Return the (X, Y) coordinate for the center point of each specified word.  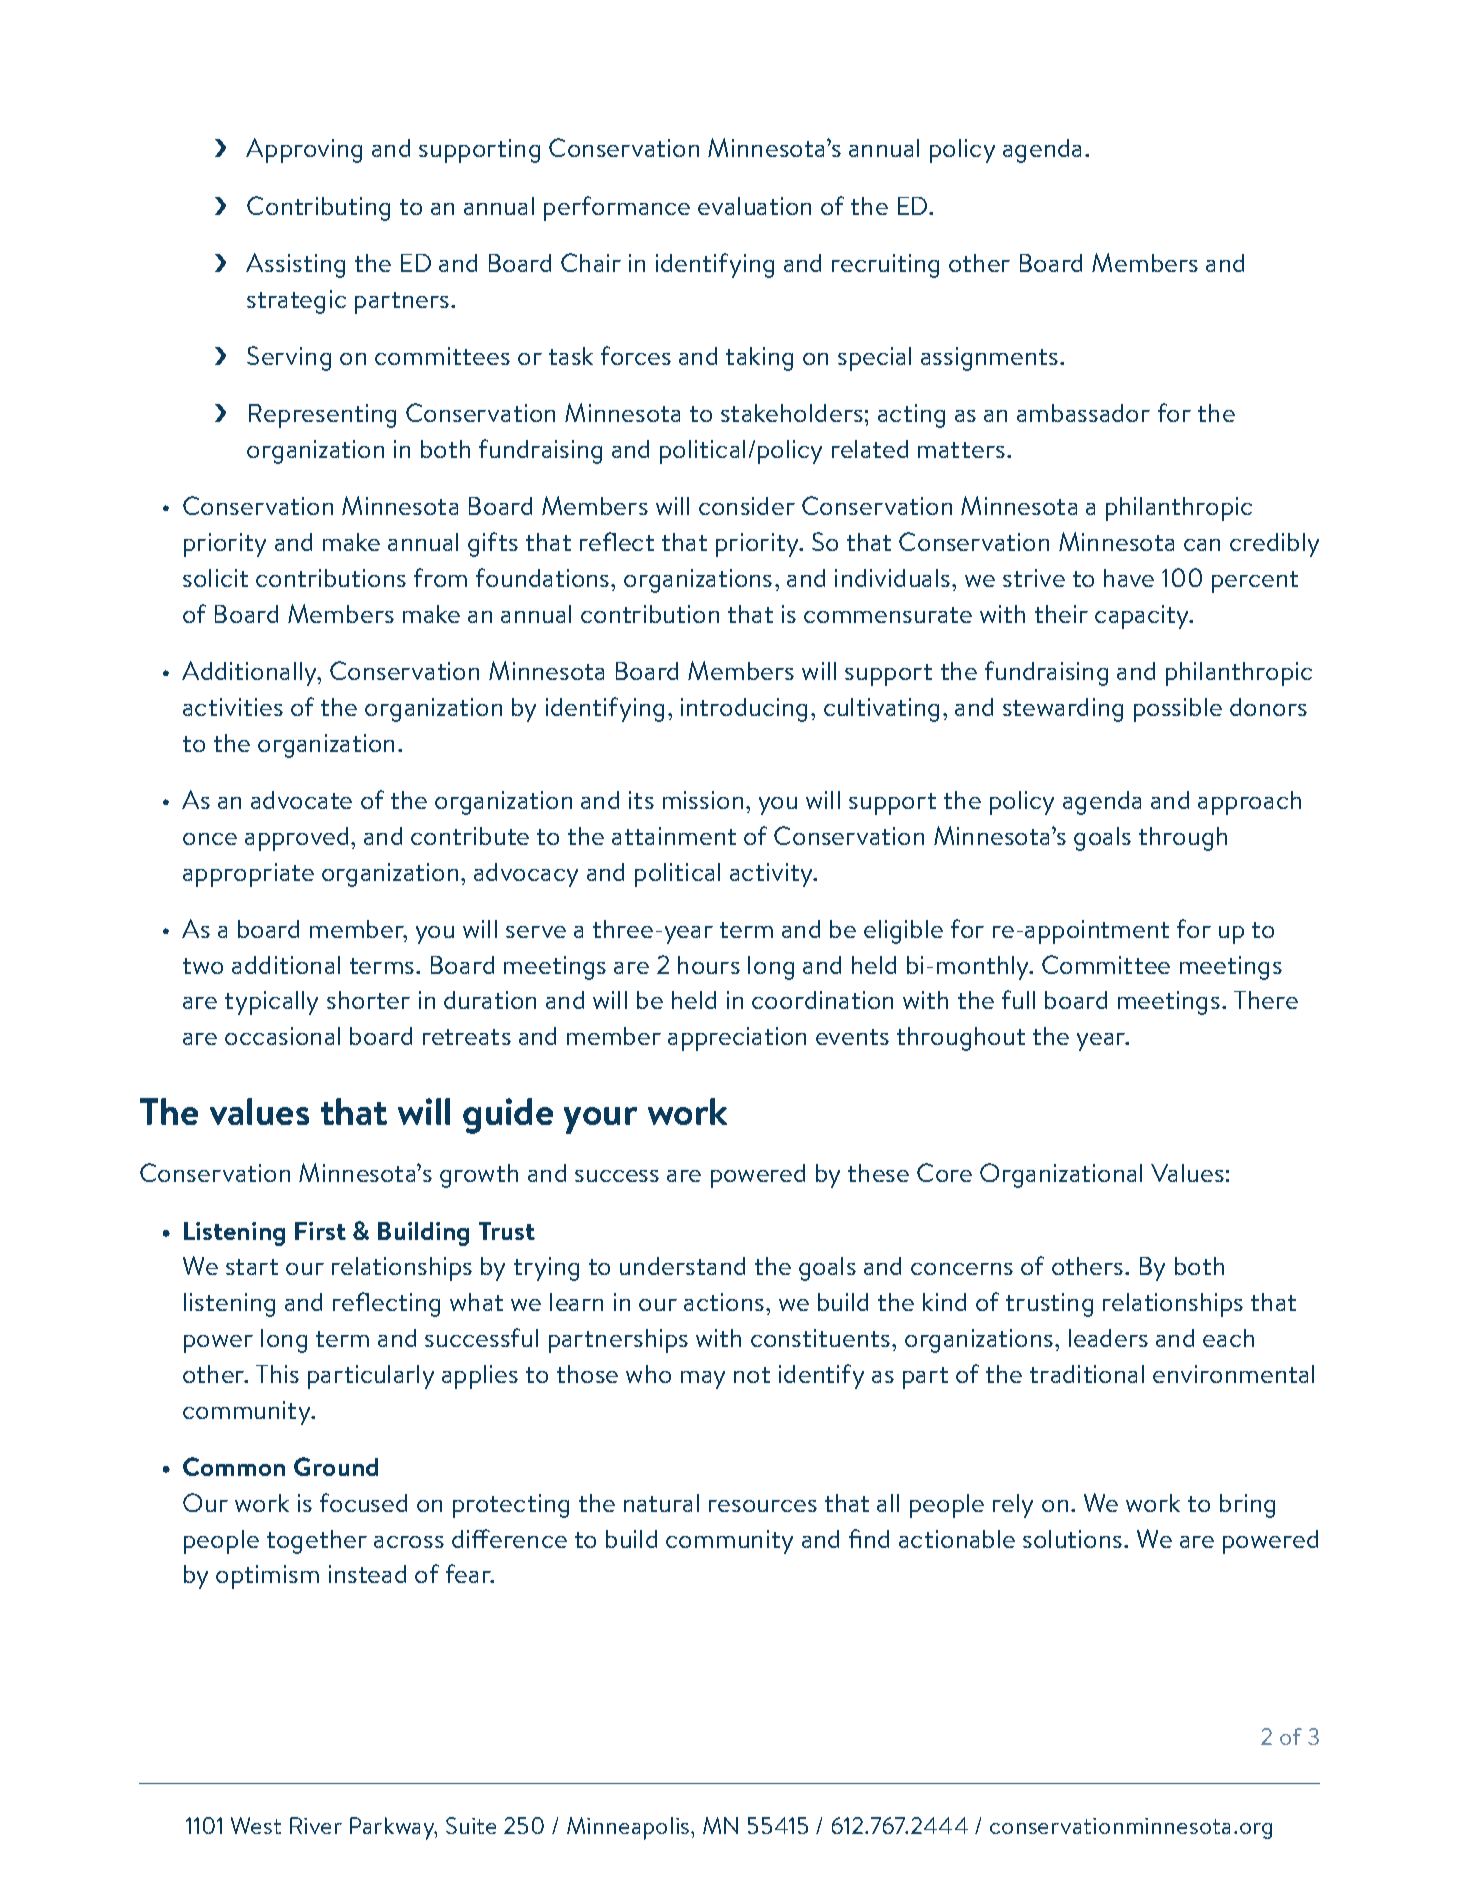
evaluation (754, 206)
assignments (991, 359)
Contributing (318, 208)
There (1266, 1000)
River (316, 1825)
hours (709, 965)
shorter (368, 1000)
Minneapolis (629, 1828)
